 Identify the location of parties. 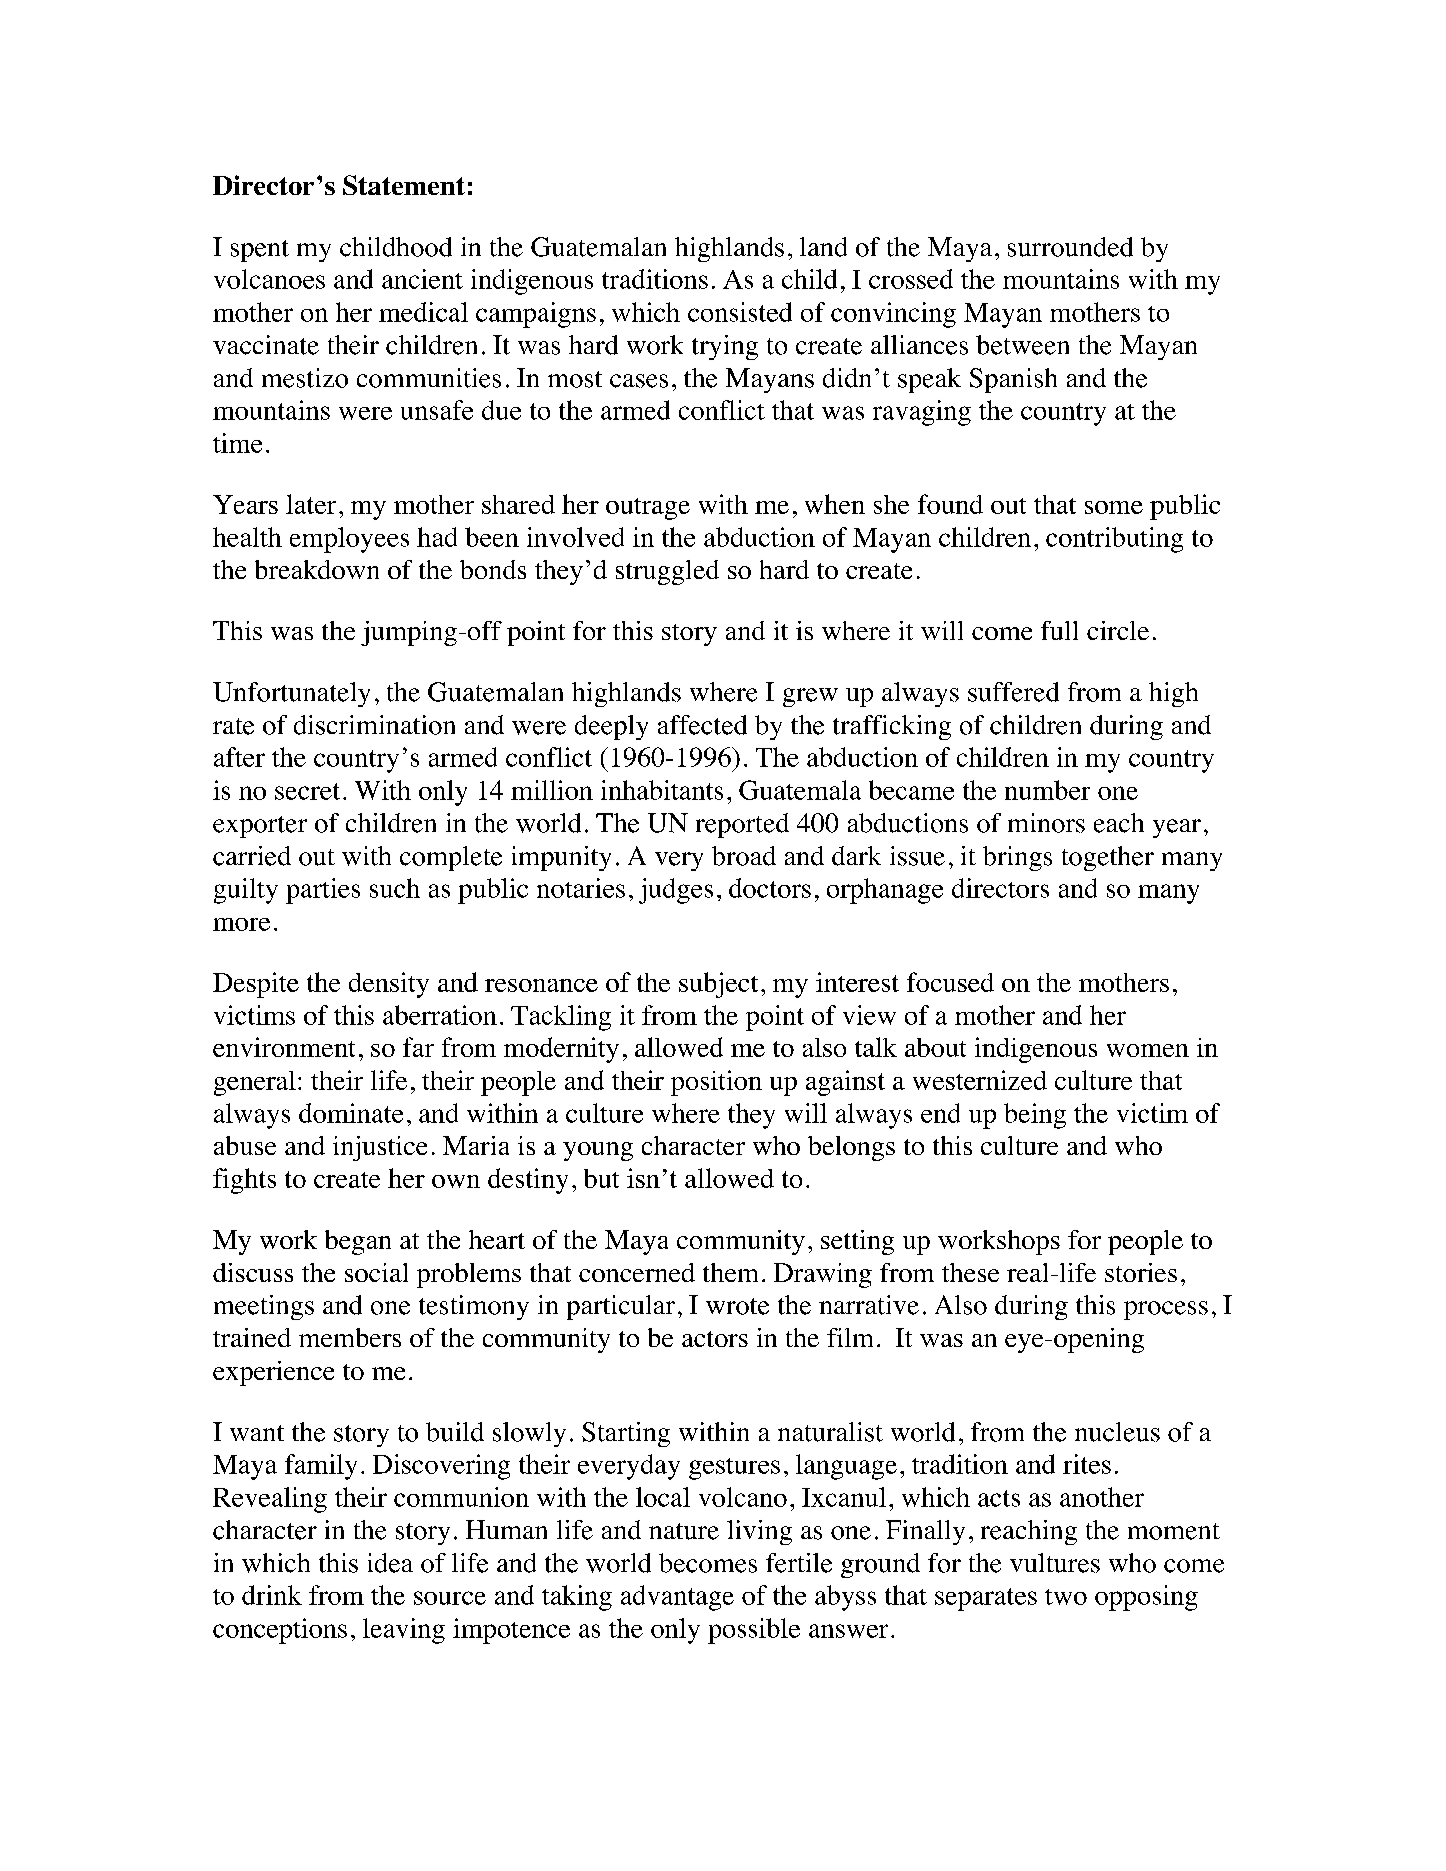
(323, 891).
